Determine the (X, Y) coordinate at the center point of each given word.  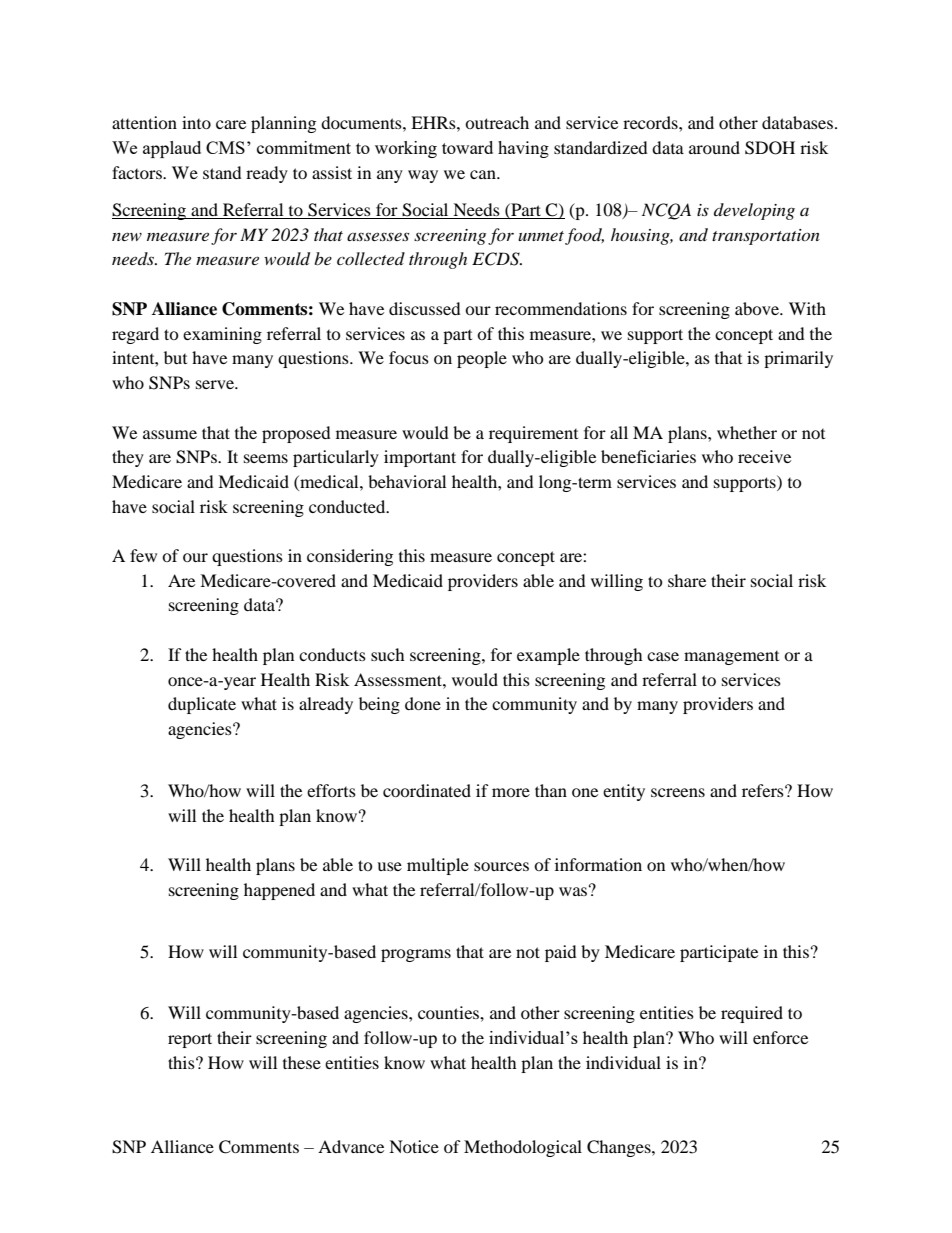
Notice (414, 1146)
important (420, 458)
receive (764, 456)
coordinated (427, 790)
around (714, 147)
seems (266, 458)
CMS (225, 147)
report (190, 1040)
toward (467, 147)
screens (678, 792)
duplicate (202, 705)
